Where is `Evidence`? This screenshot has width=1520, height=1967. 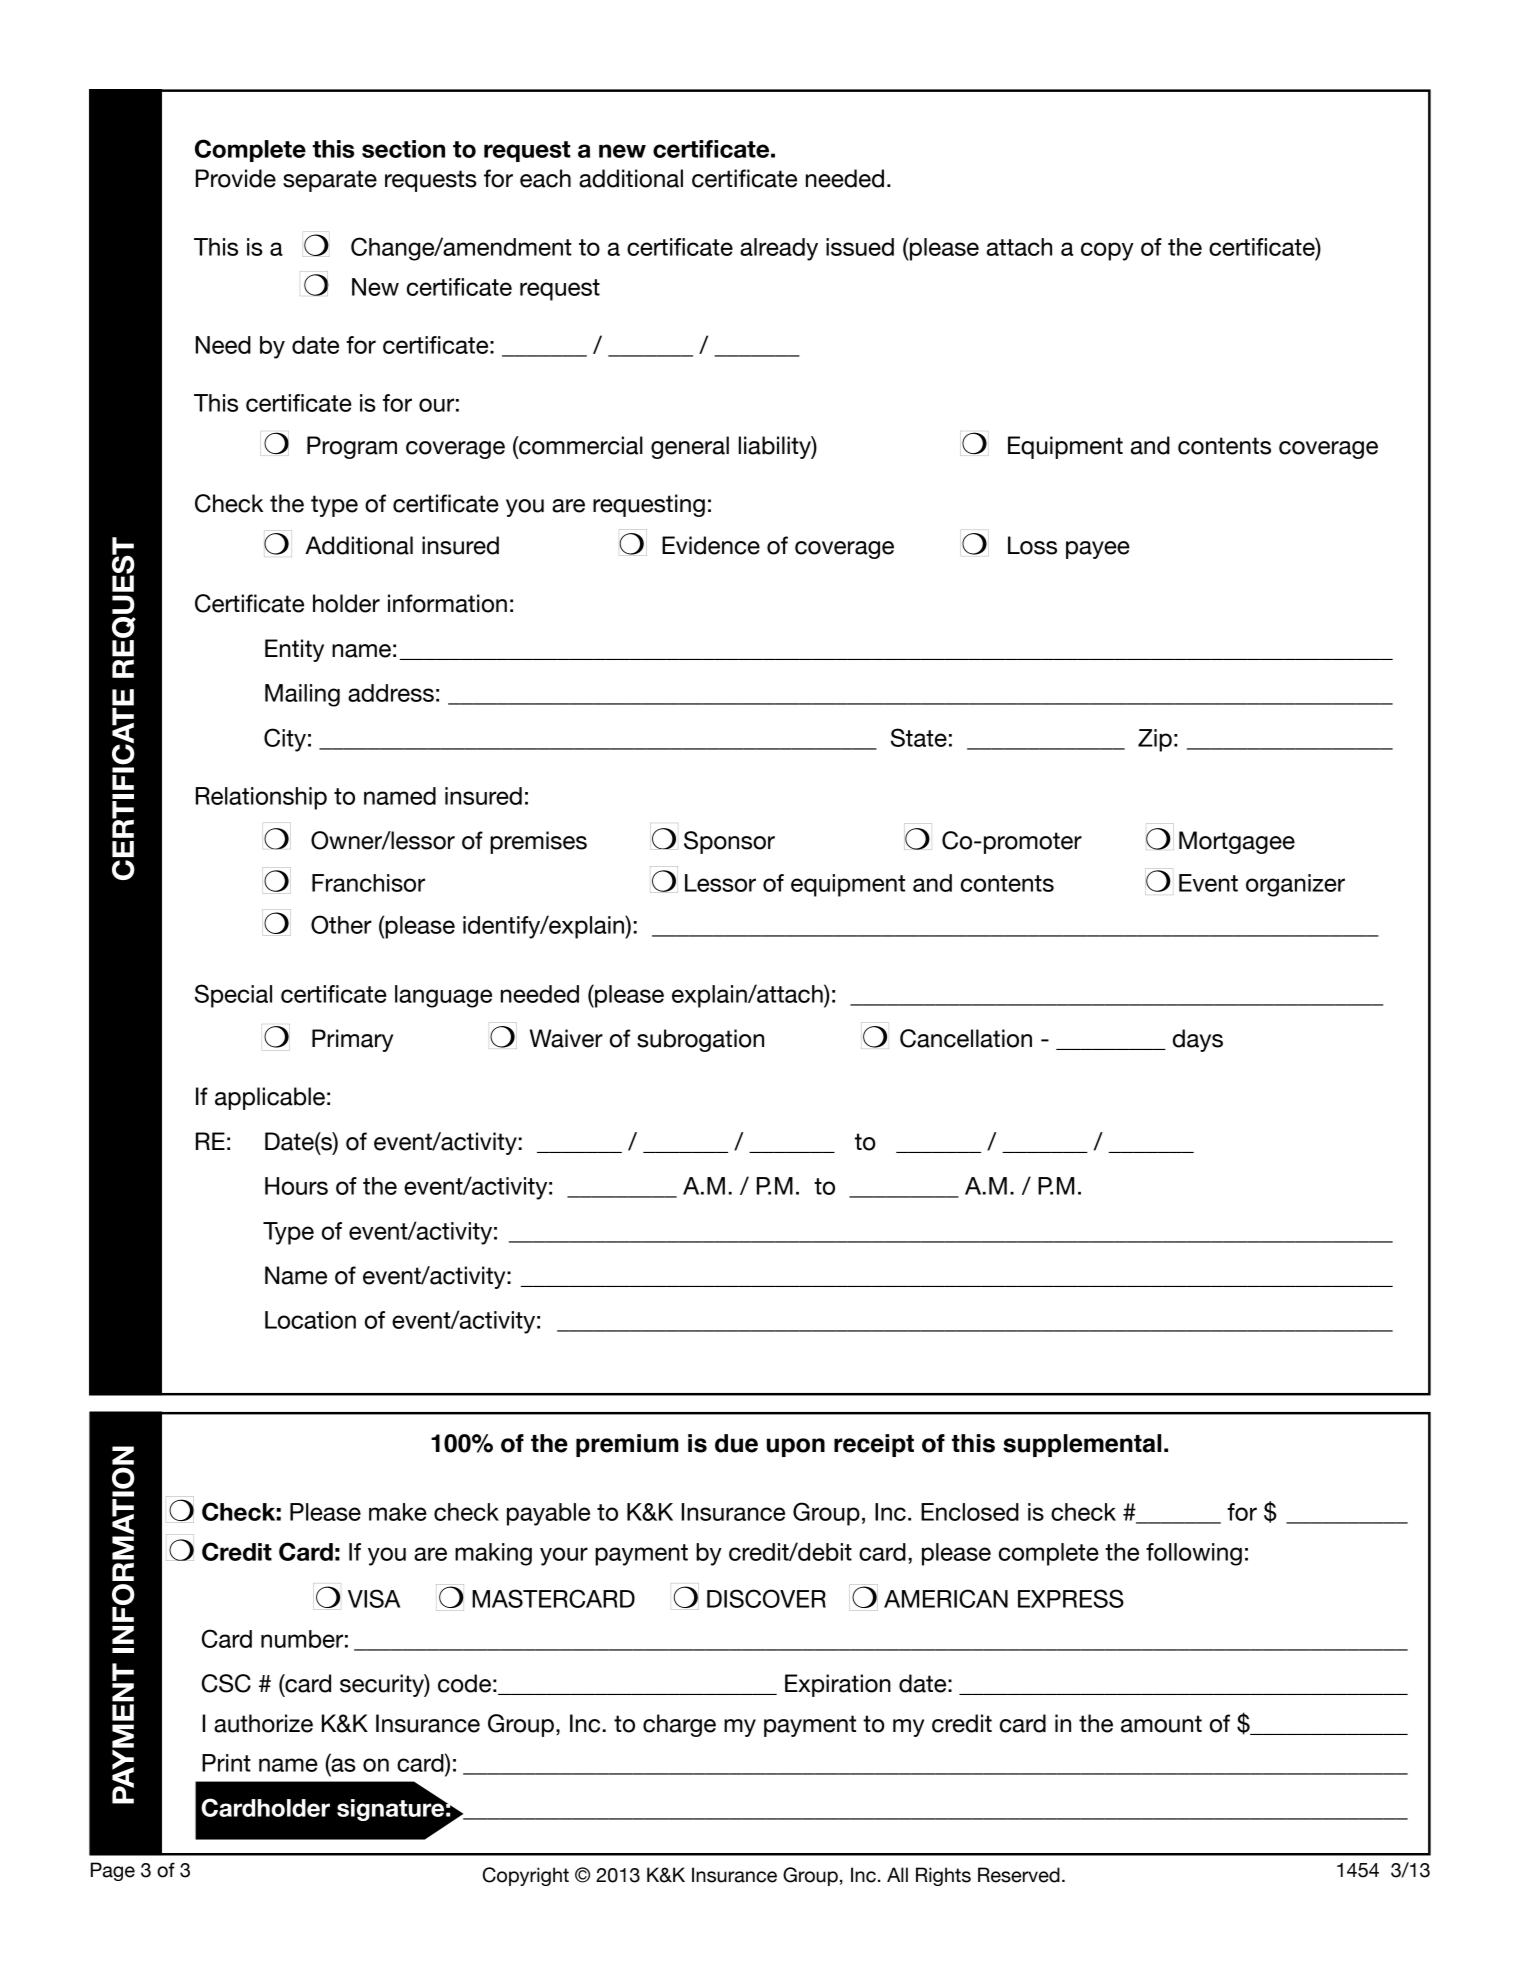
Evidence is located at coordinates (711, 545).
